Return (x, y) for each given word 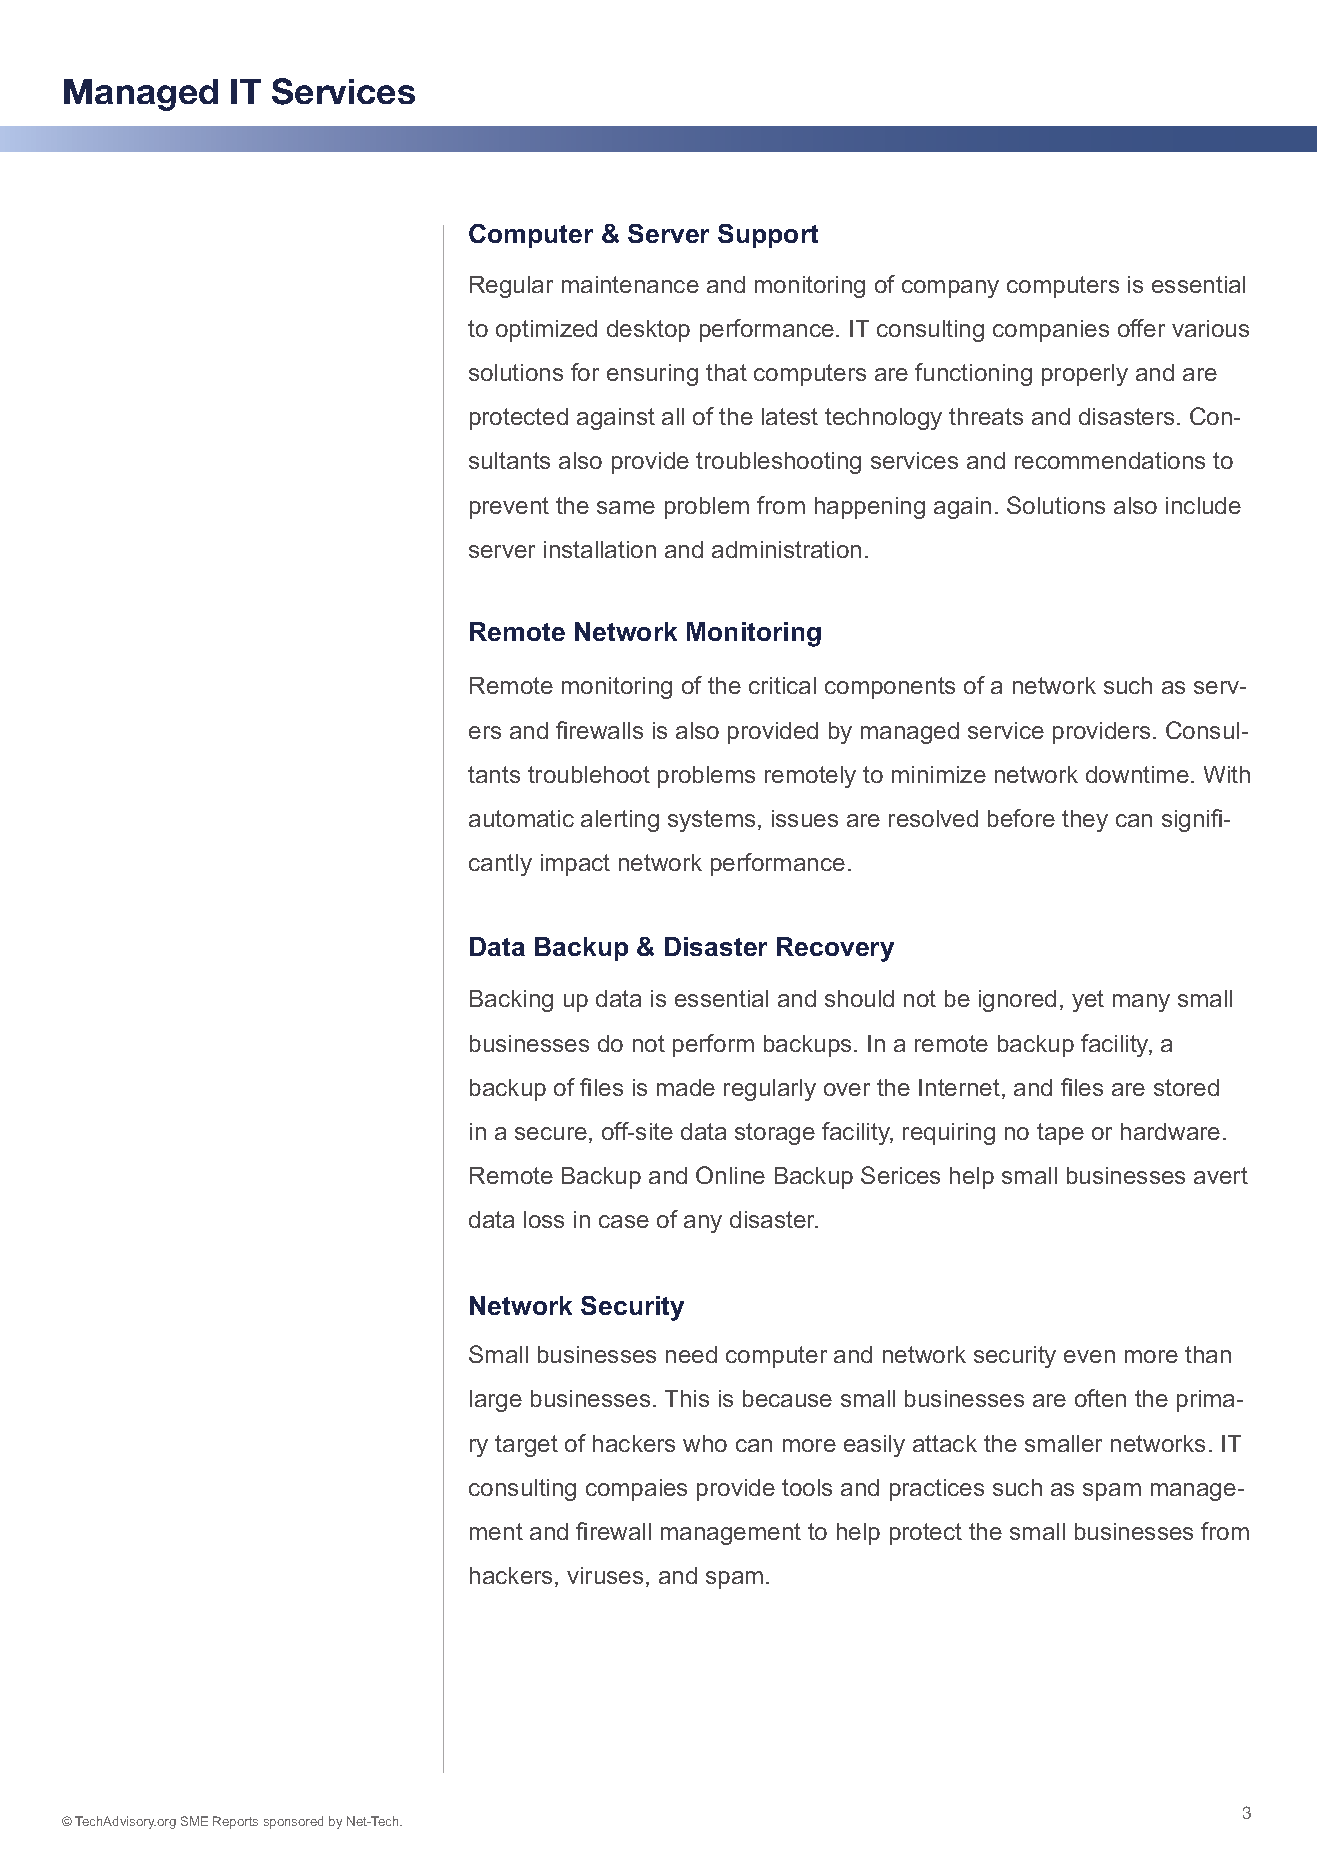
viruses (605, 1575)
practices (937, 1490)
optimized (546, 331)
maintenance (630, 284)
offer (1141, 328)
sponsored (293, 1822)
